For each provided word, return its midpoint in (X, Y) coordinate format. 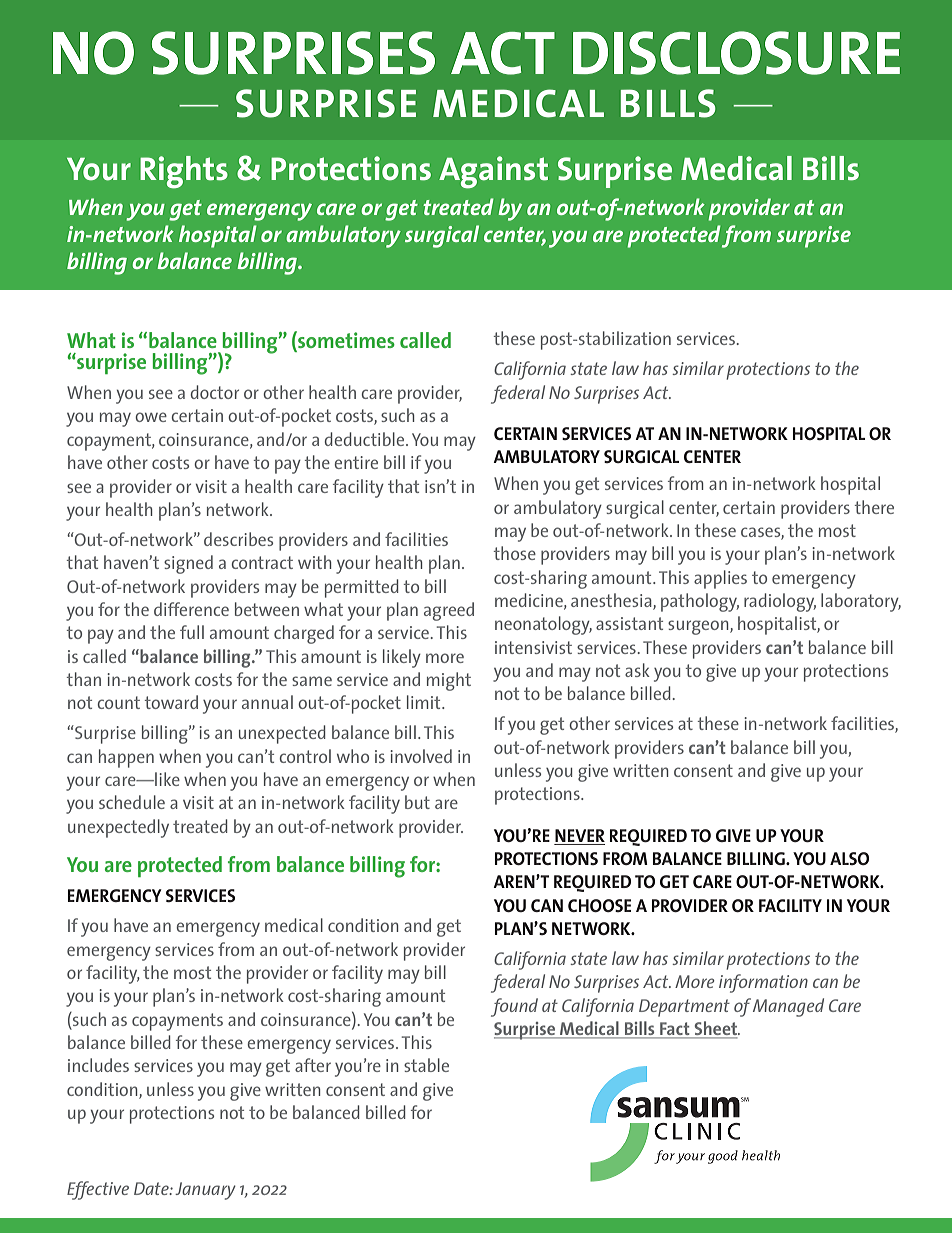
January (205, 1191)
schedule (132, 802)
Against (493, 172)
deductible (366, 439)
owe (151, 417)
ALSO (849, 858)
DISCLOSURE (736, 53)
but (417, 802)
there (874, 507)
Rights (184, 172)
